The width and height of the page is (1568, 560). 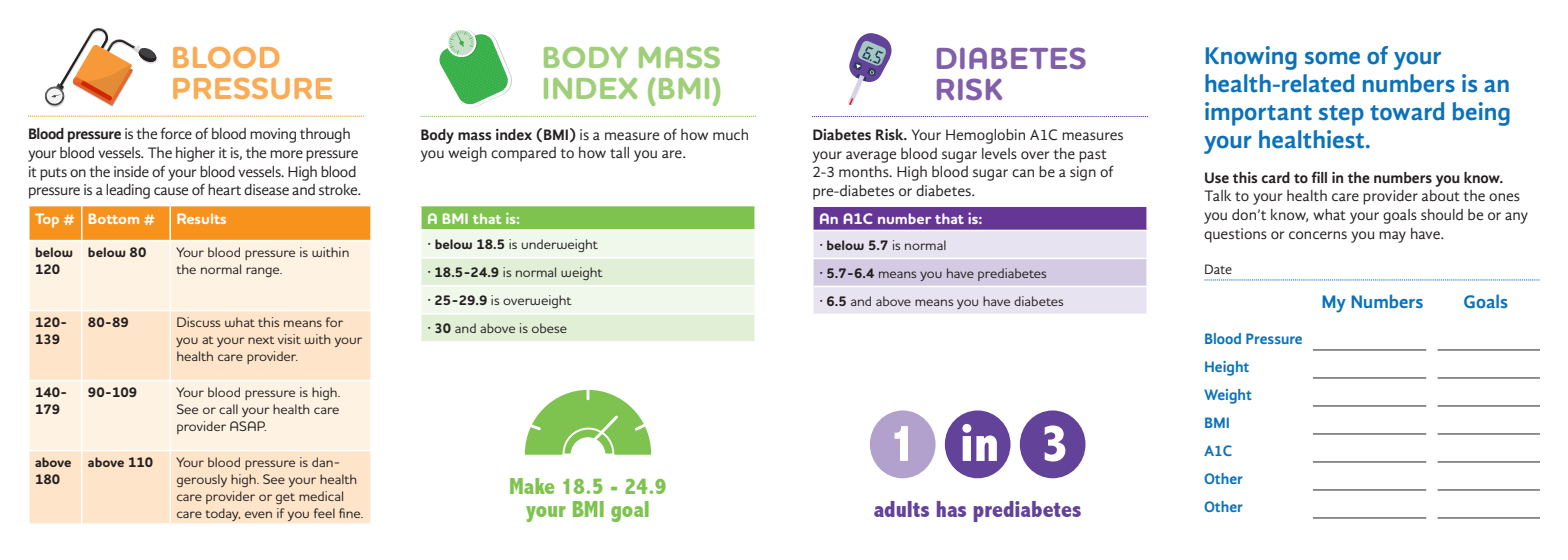 What do you see at coordinates (176, 133) in the page?
I see `force` at bounding box center [176, 133].
